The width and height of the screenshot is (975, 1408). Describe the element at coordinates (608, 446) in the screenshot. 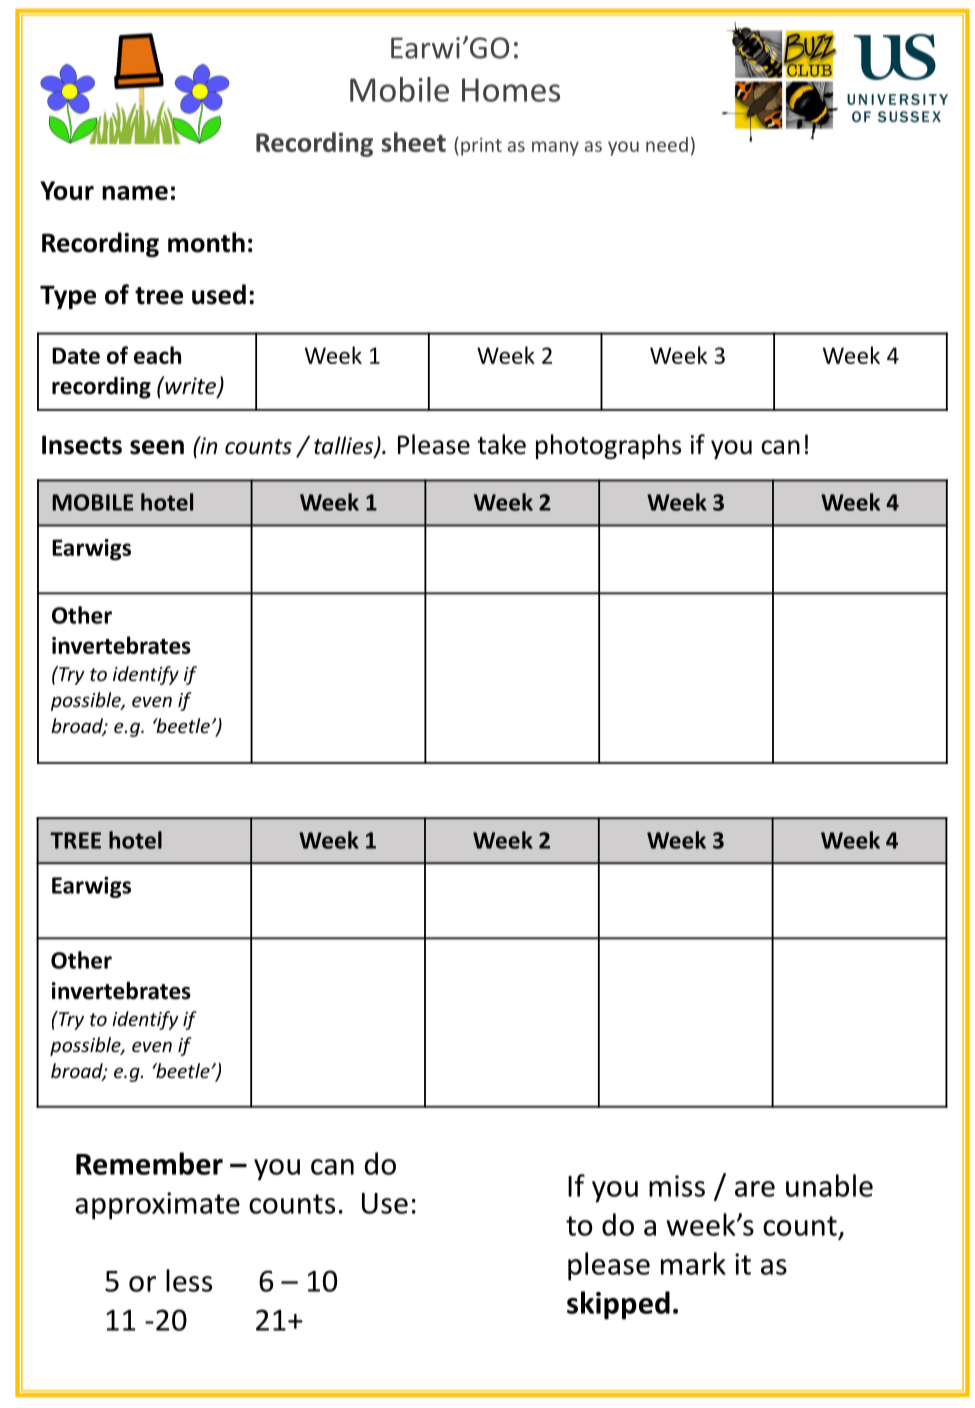

I see `photographs` at that location.
